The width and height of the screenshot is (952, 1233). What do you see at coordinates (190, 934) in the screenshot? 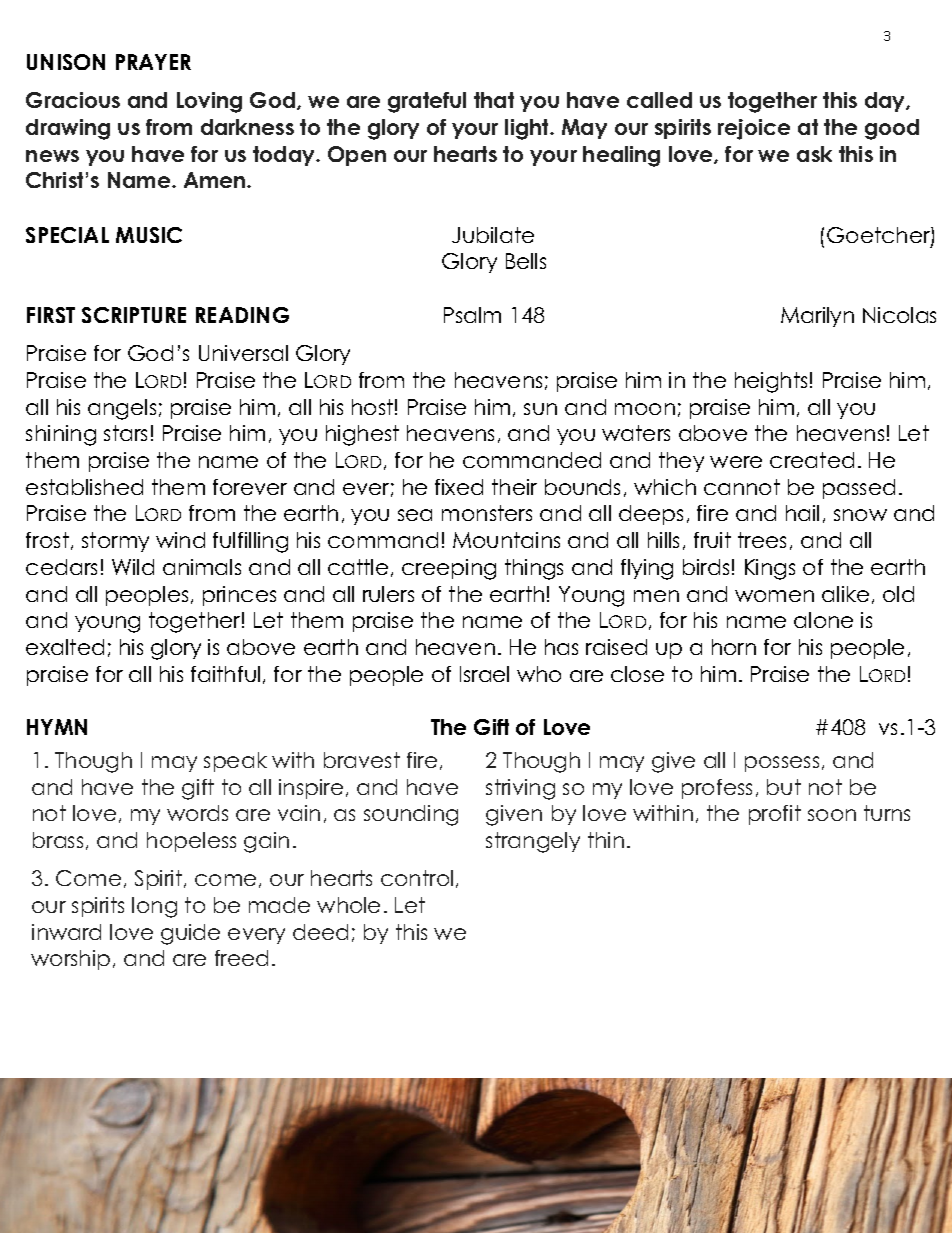
I see `guide` at bounding box center [190, 934].
